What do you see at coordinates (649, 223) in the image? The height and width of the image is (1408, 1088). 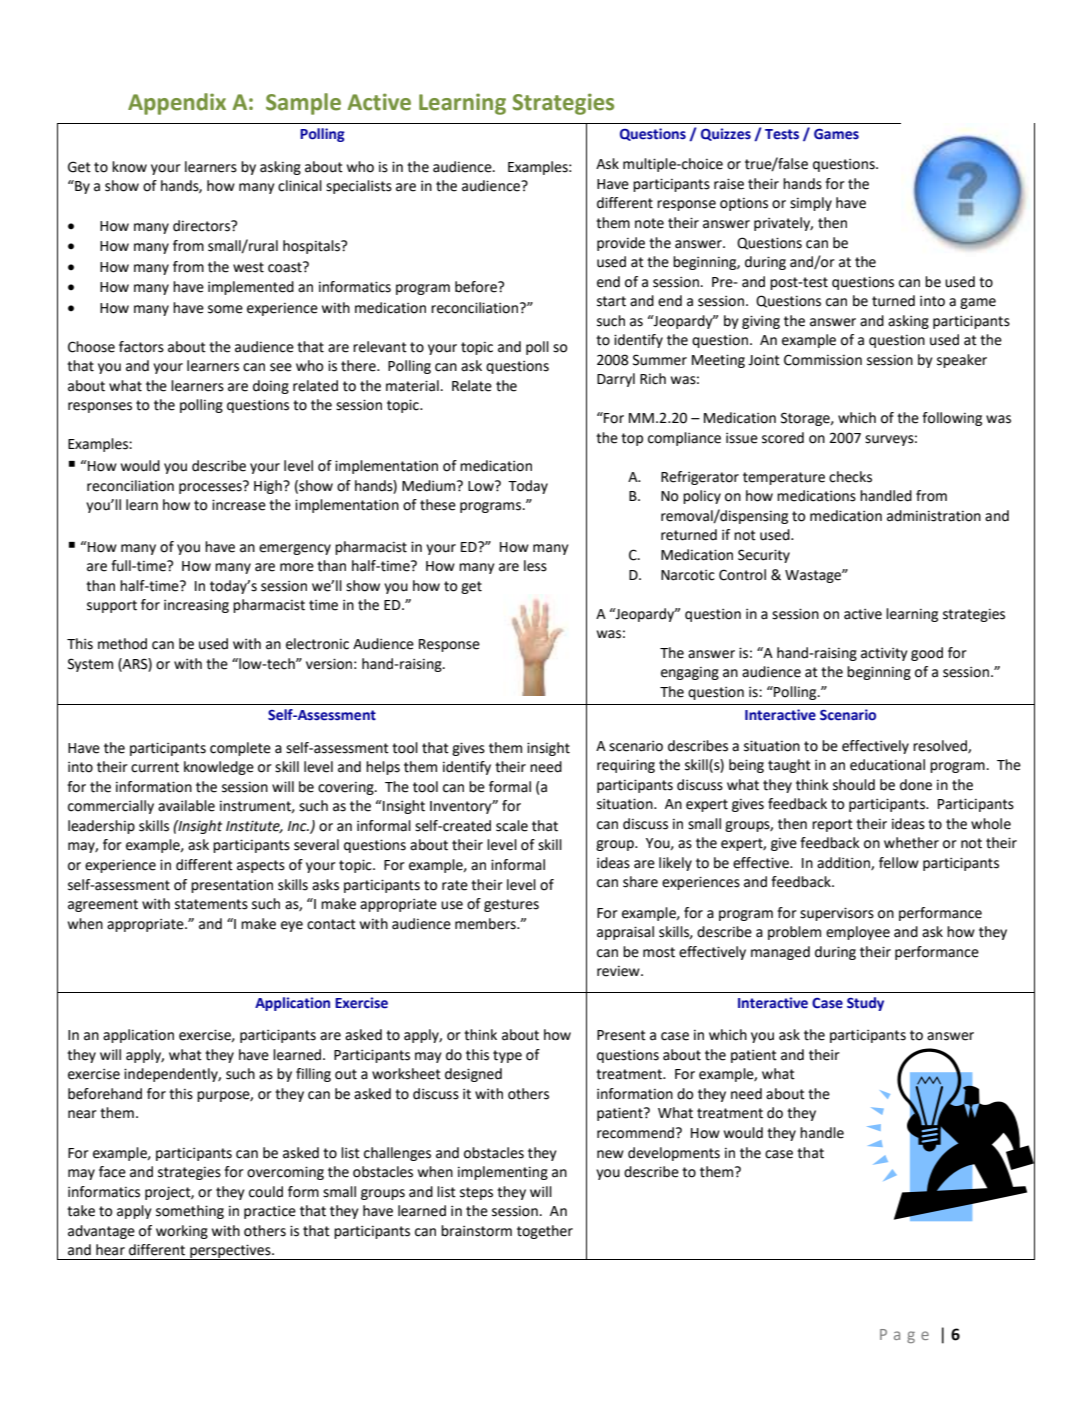 I see `note` at bounding box center [649, 223].
